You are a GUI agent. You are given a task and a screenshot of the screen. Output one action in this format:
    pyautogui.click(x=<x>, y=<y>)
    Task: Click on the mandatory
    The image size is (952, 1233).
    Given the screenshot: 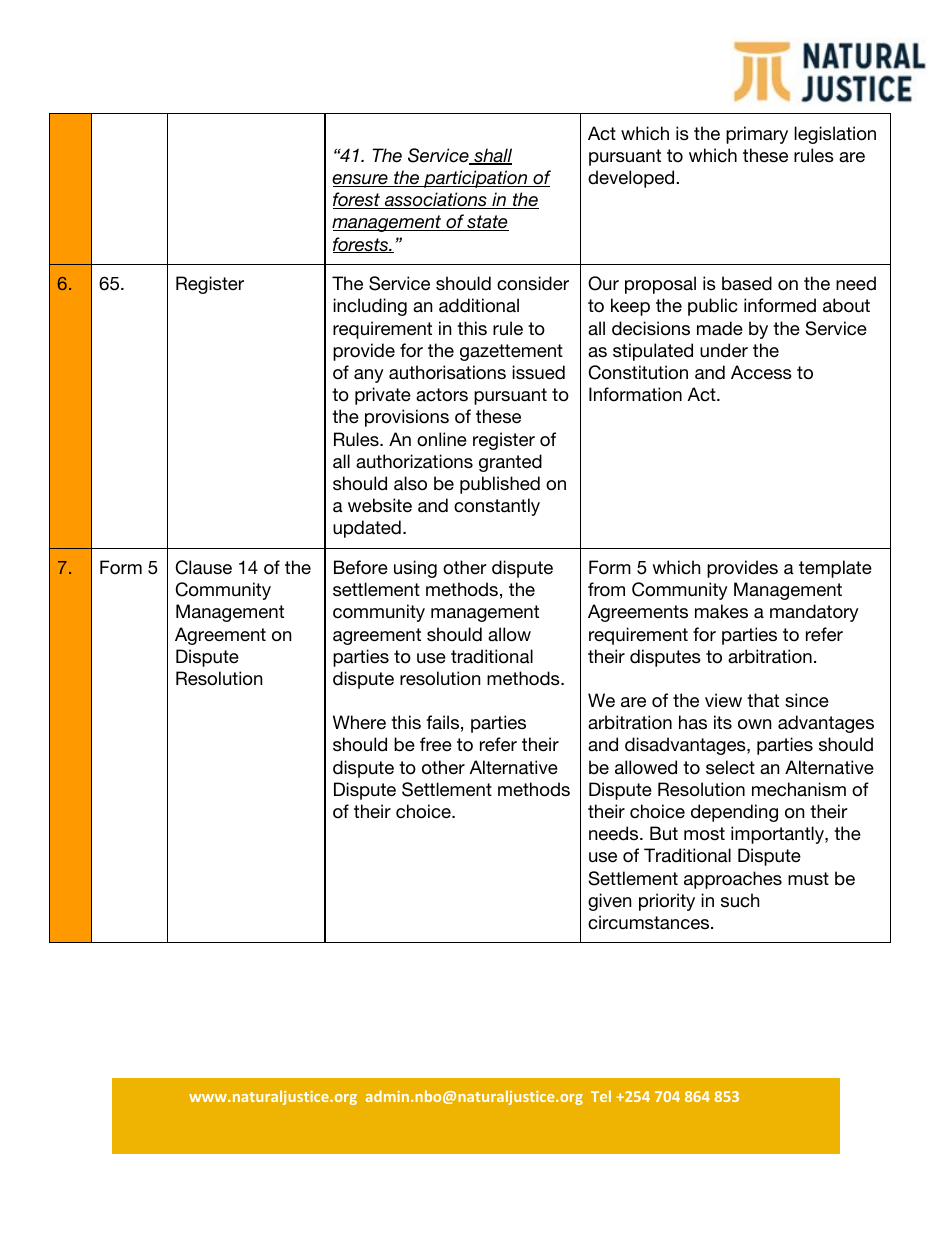 What is the action you would take?
    pyautogui.click(x=814, y=613)
